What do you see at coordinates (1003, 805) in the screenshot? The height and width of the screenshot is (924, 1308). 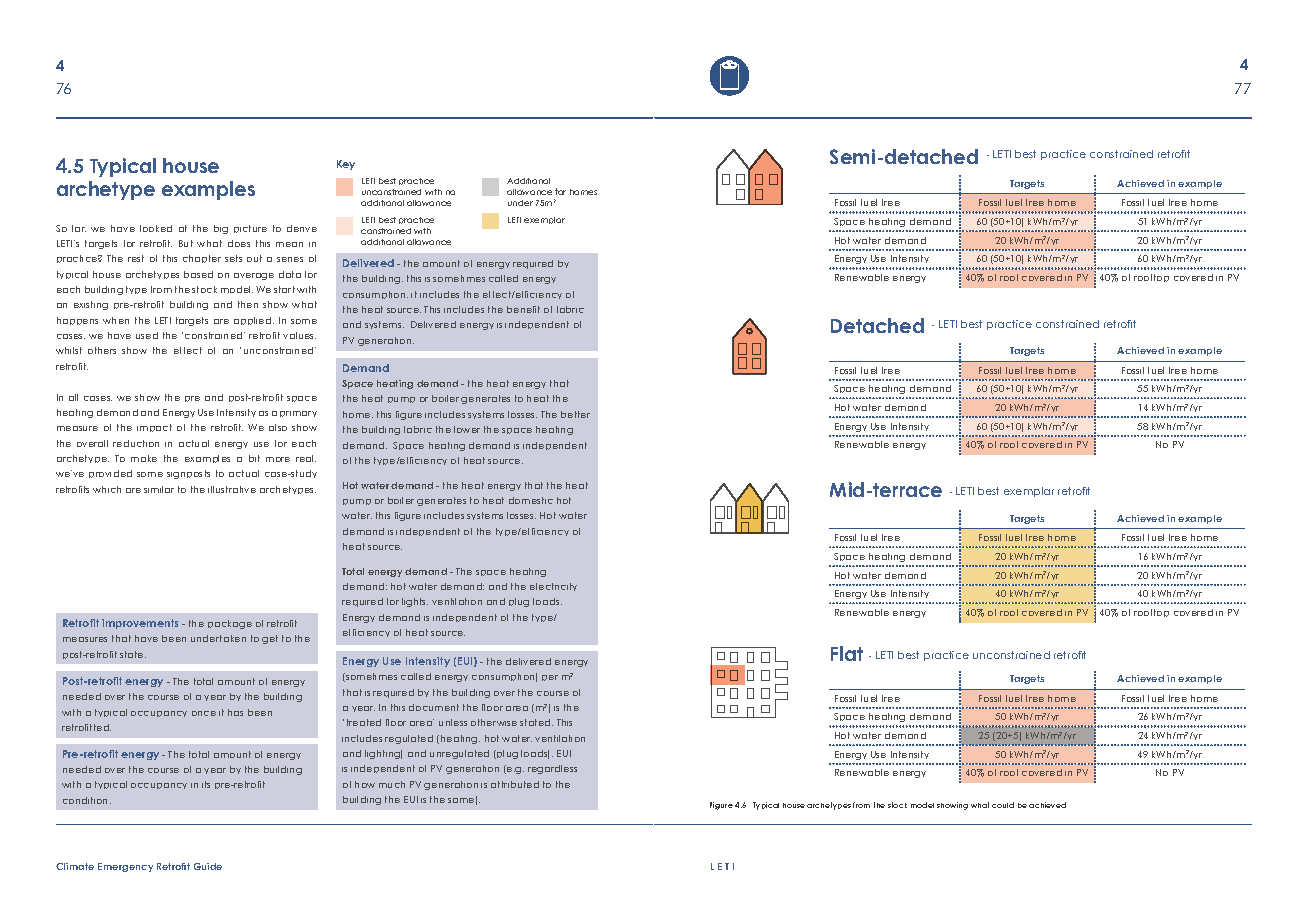 I see `could` at bounding box center [1003, 805].
